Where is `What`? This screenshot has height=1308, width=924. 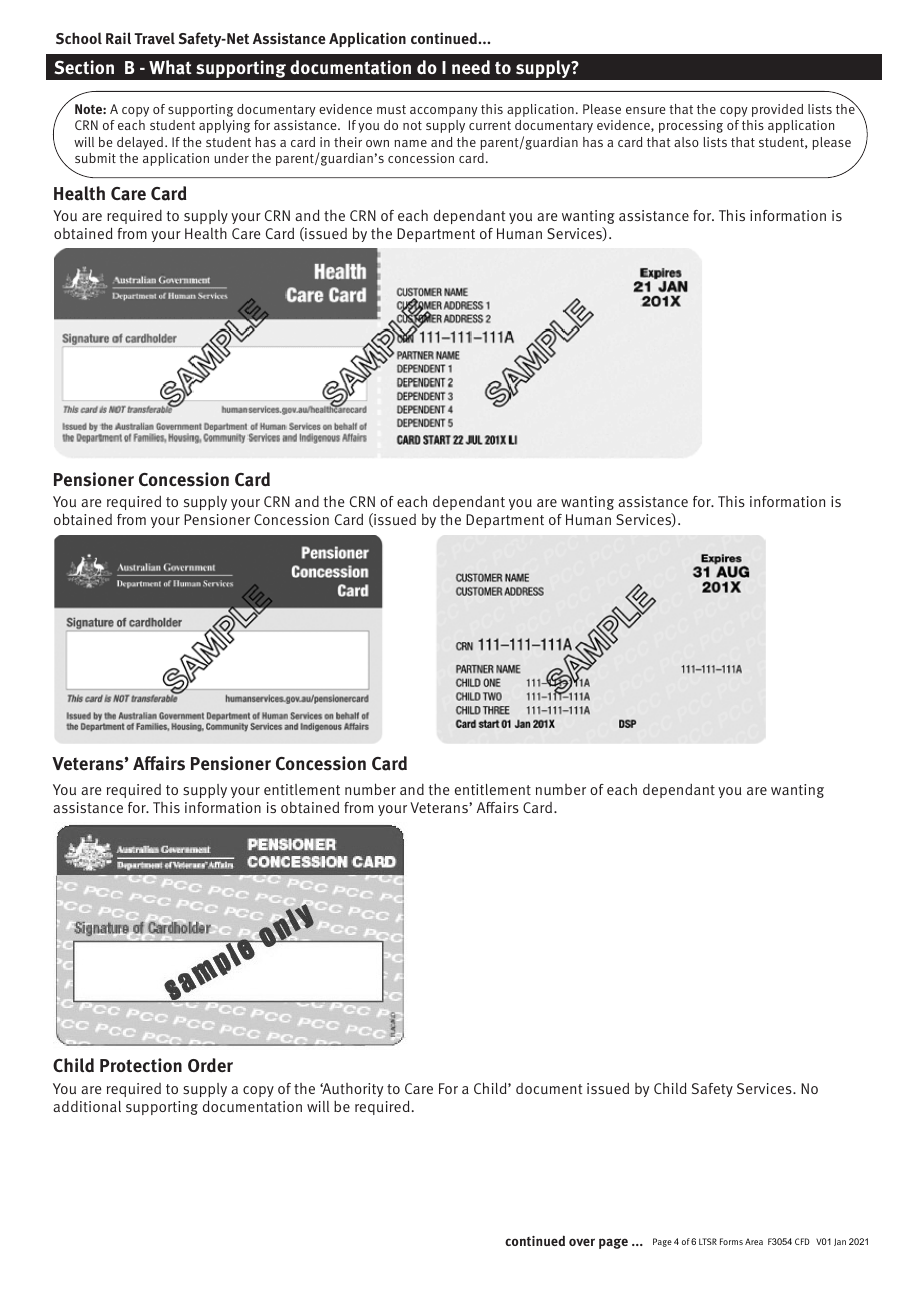
What is located at coordinates (170, 67).
